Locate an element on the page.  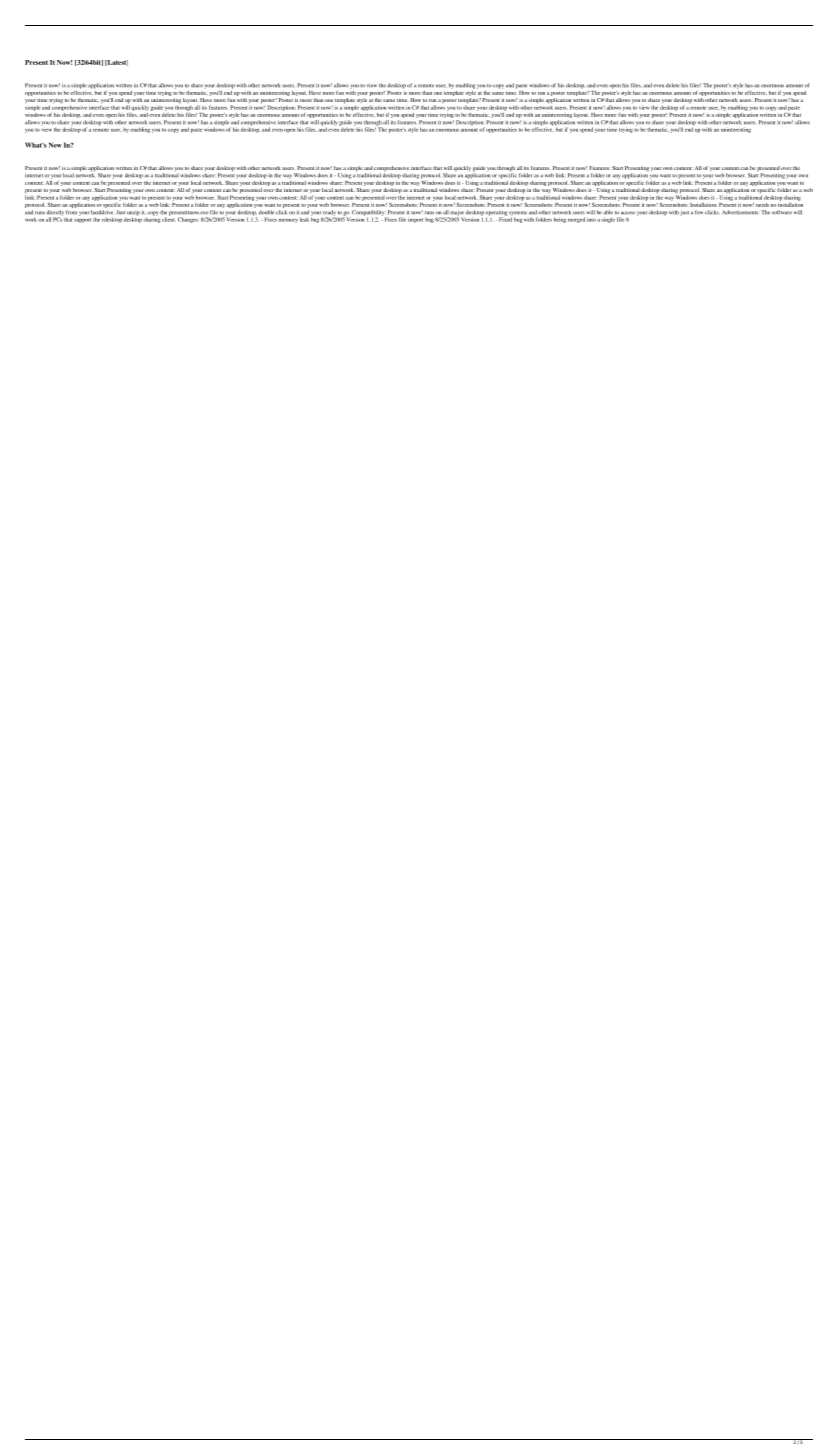
few is located at coordinates (699, 212).
